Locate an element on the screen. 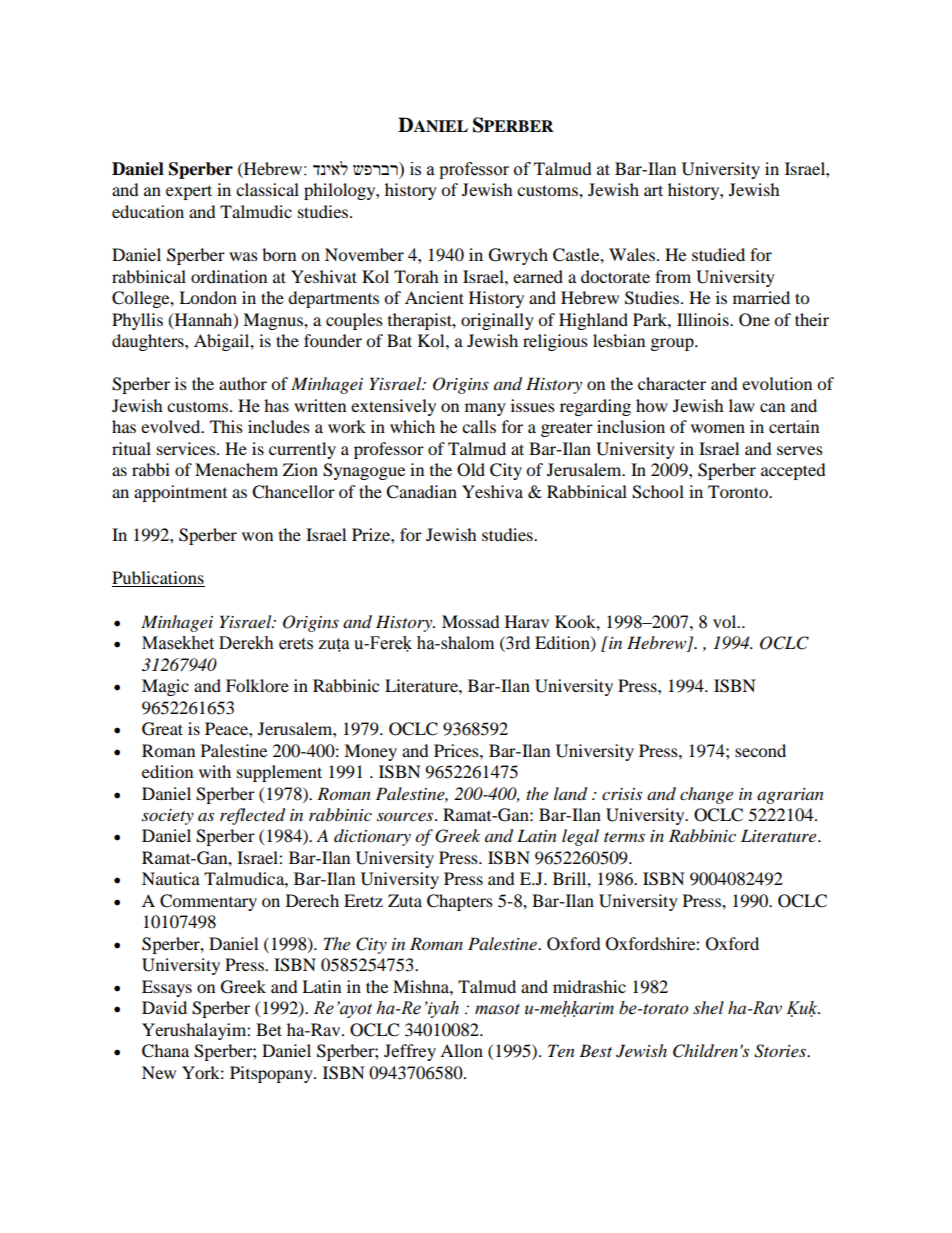 The height and width of the screenshot is (1233, 952). second is located at coordinates (760, 750).
